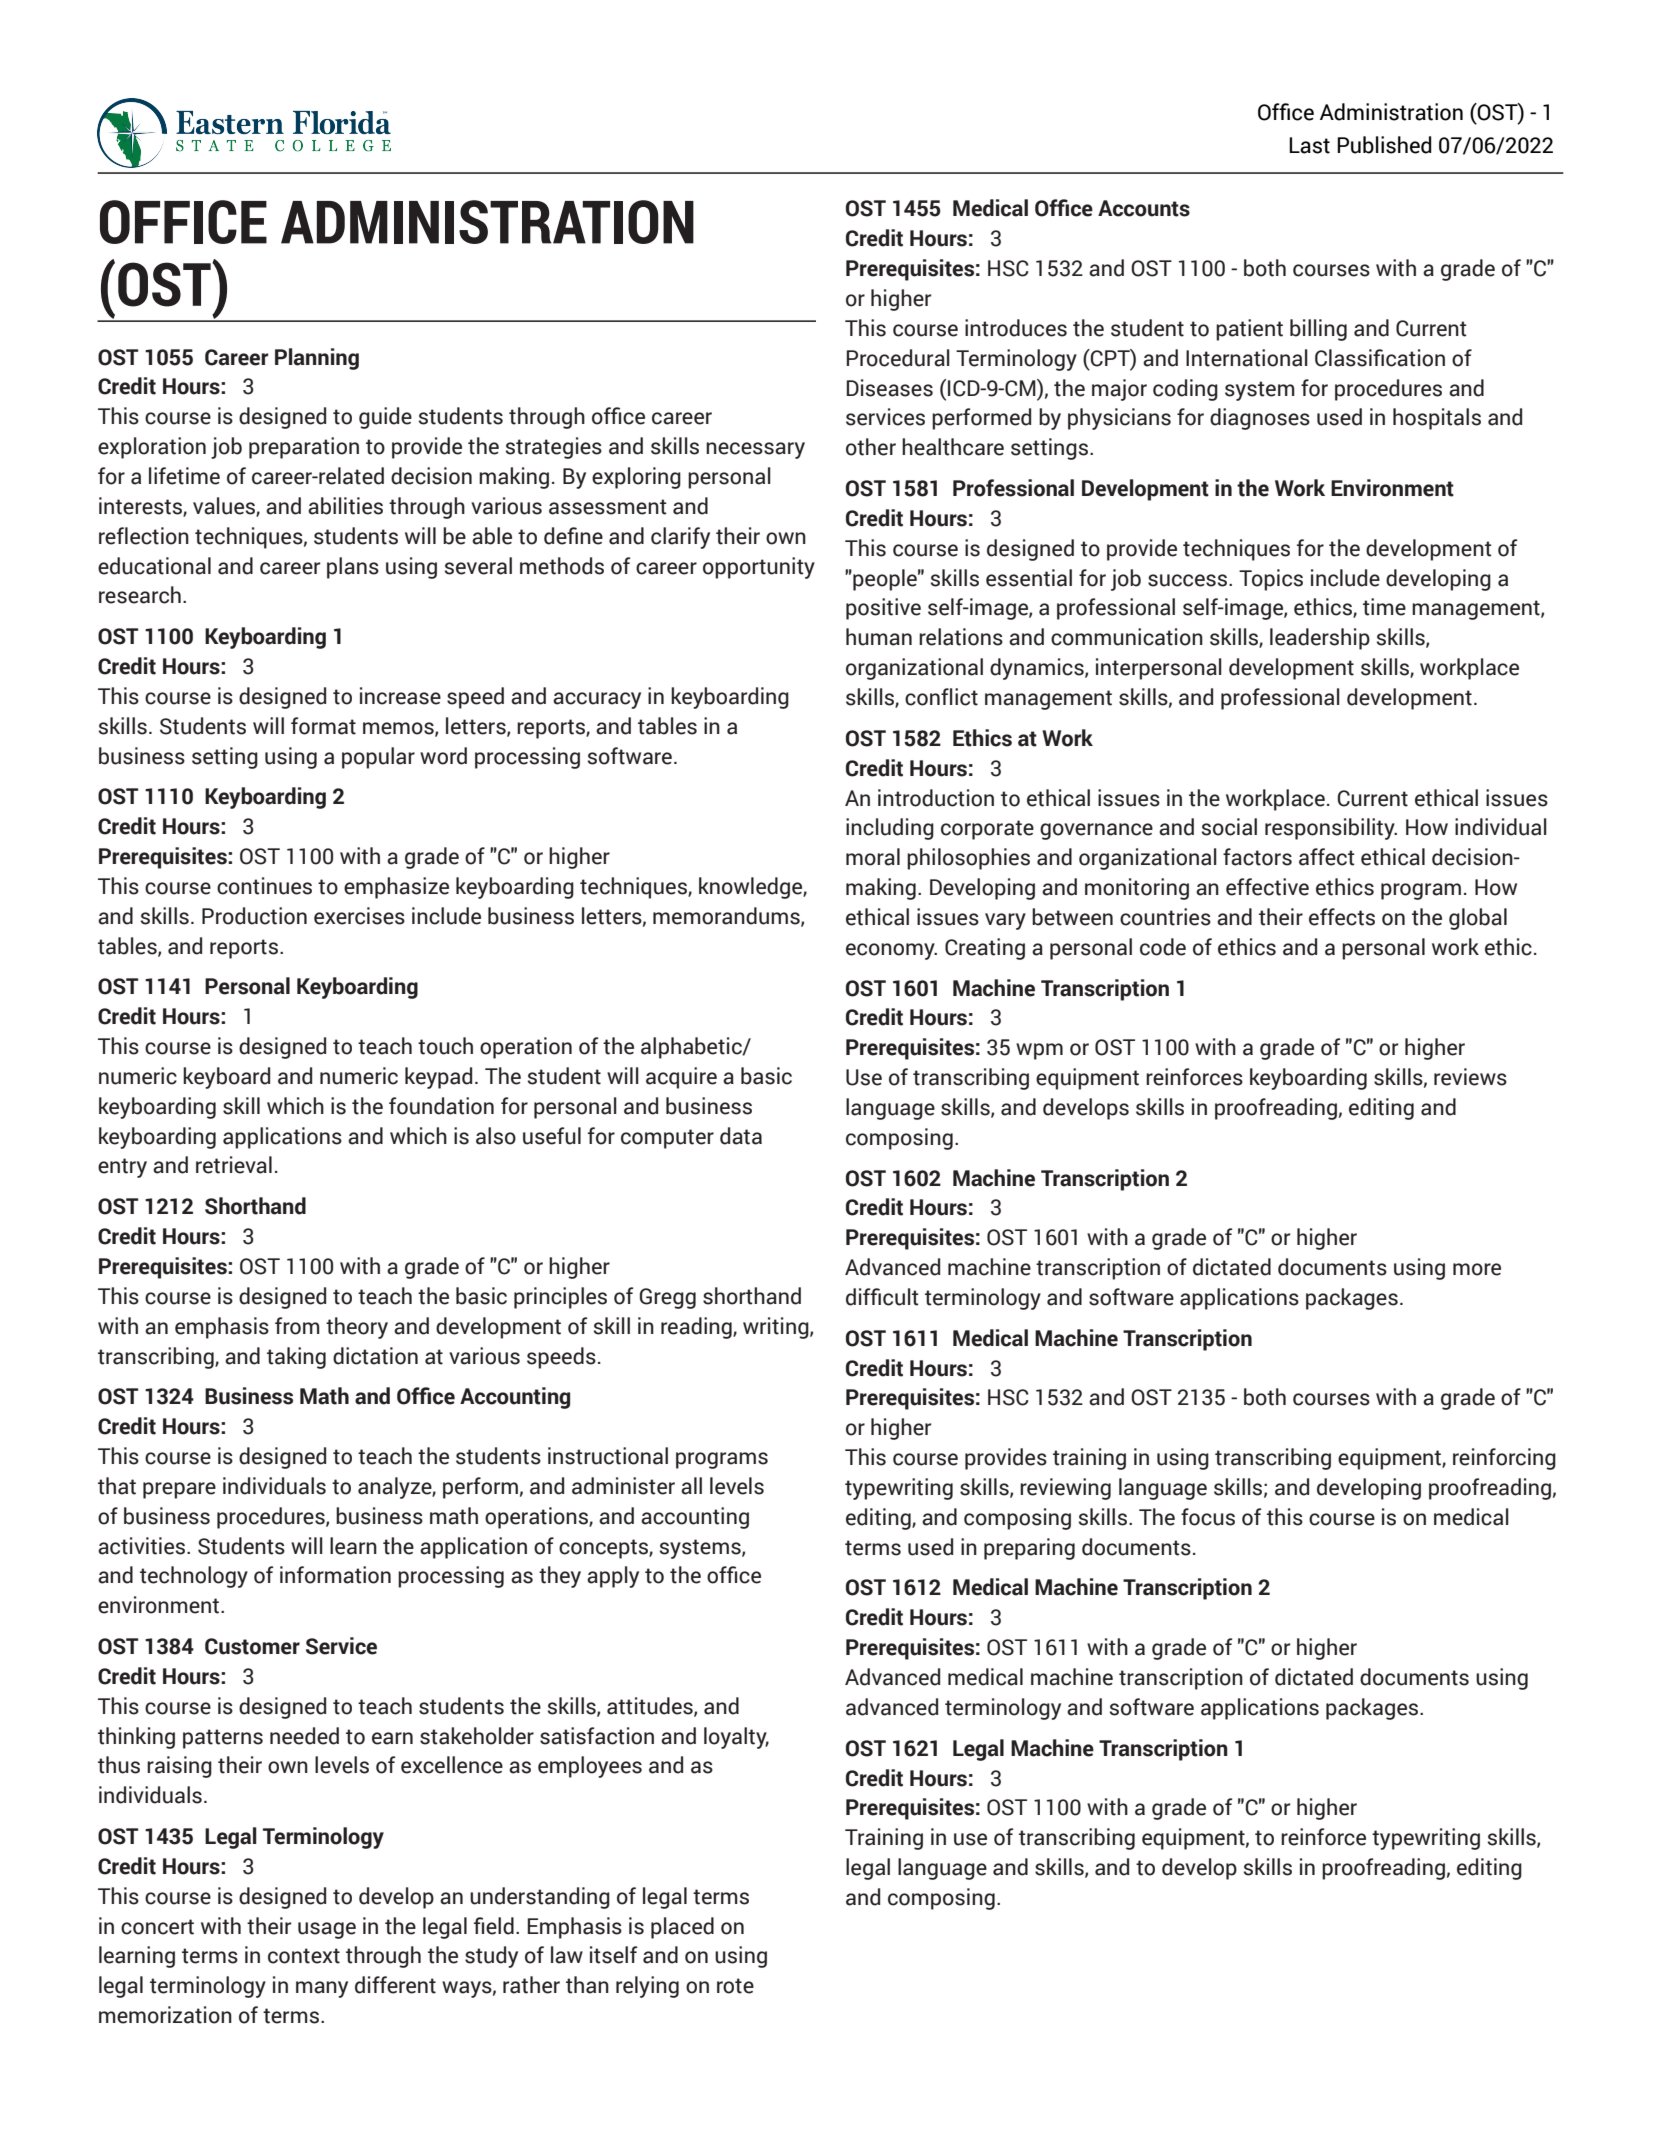 The height and width of the screenshot is (2150, 1661). Describe the element at coordinates (682, 1928) in the screenshot. I see `placed` at that location.
